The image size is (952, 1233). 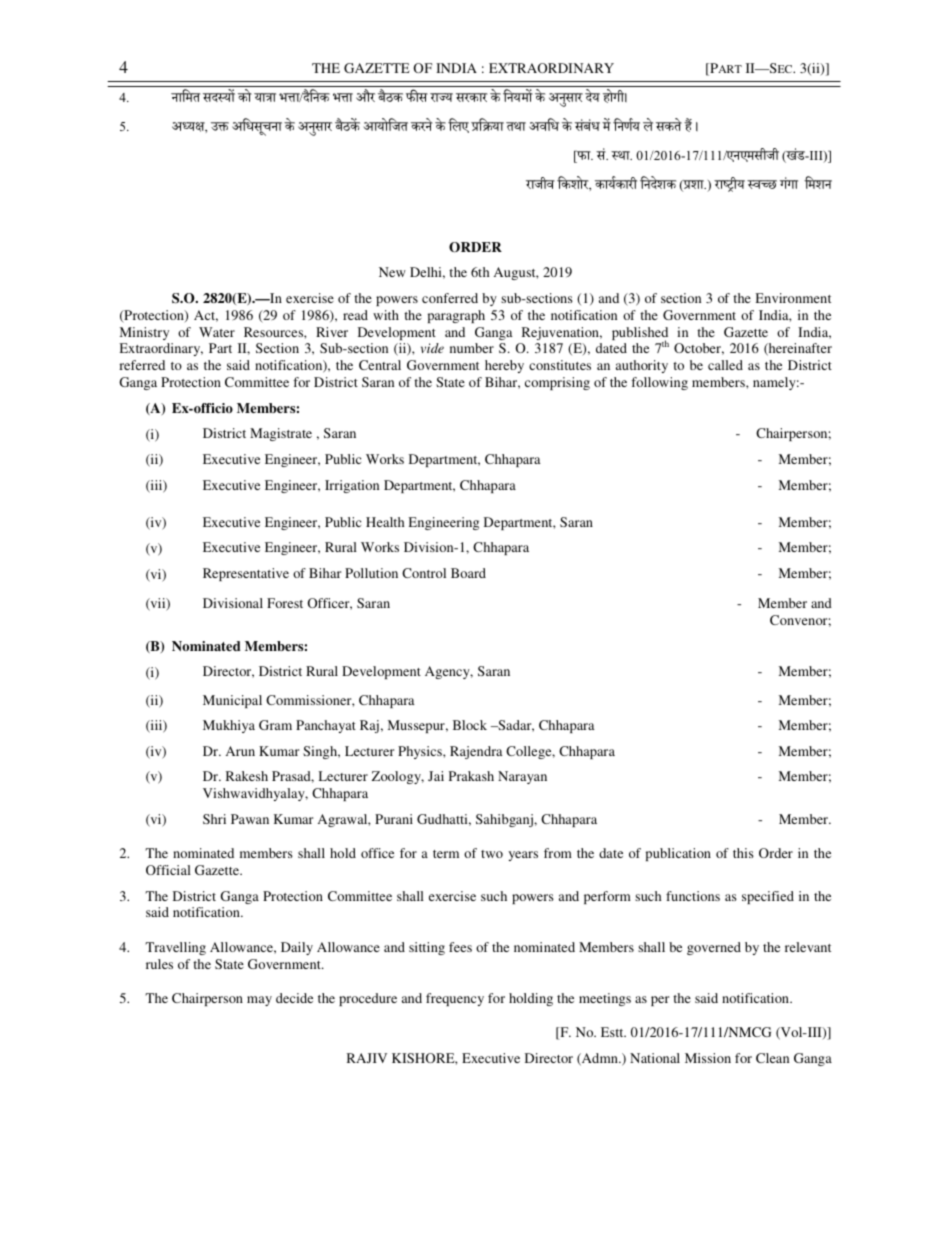 What do you see at coordinates (259, 1001) in the page?
I see `may` at bounding box center [259, 1001].
